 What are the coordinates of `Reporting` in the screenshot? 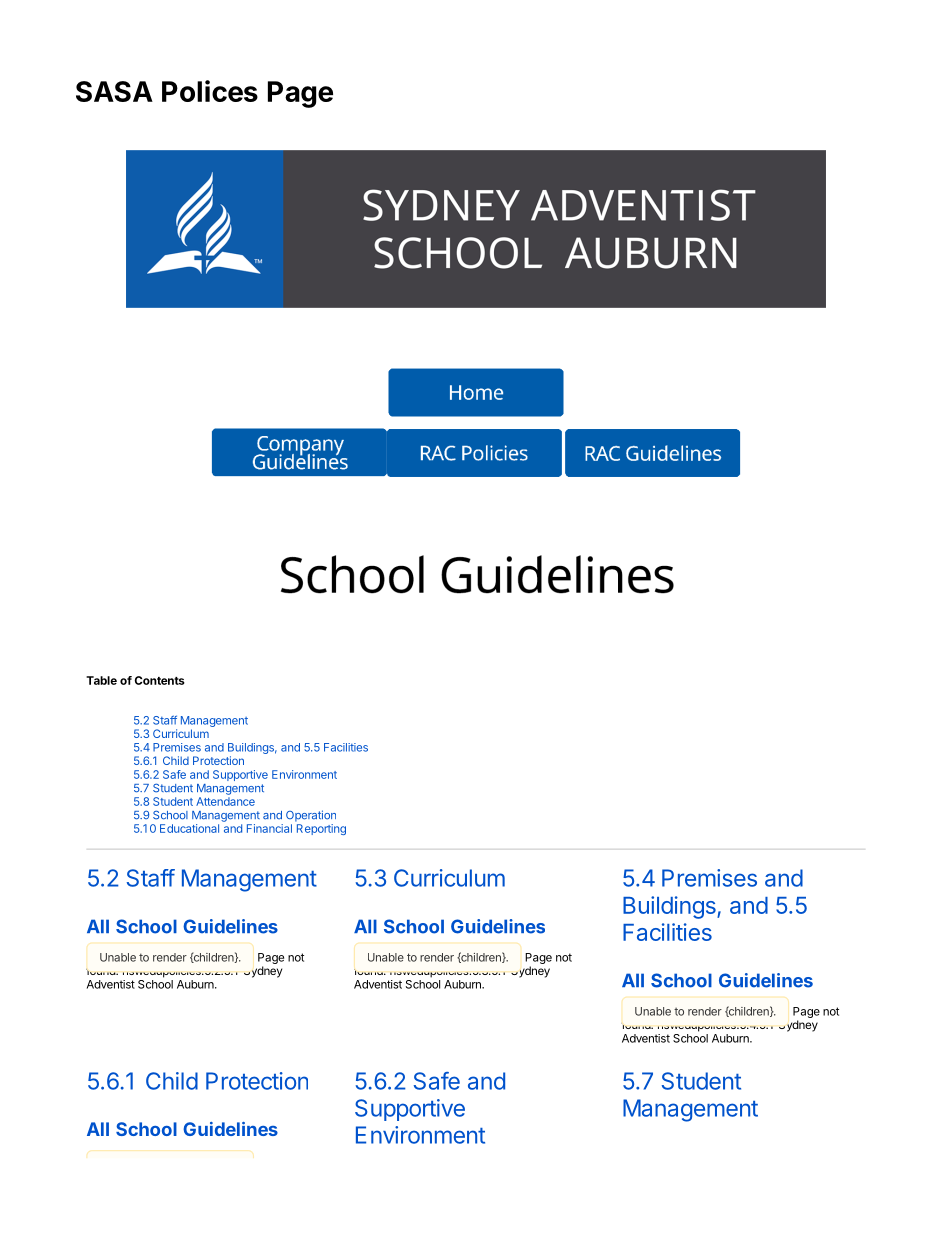 It's located at (321, 829).
